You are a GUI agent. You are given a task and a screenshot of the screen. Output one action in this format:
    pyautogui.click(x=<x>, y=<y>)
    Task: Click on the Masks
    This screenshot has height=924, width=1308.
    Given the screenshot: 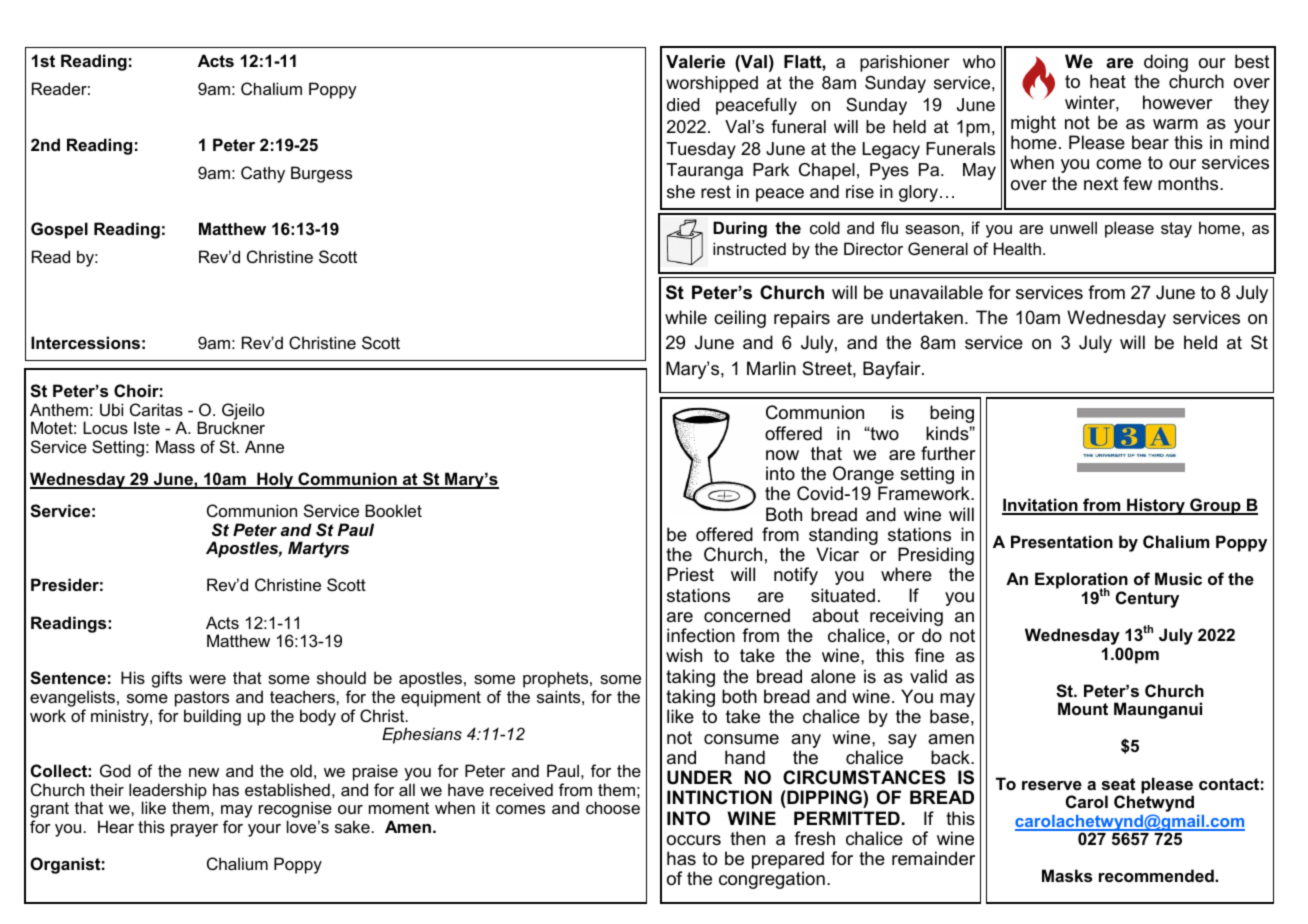 What is the action you would take?
    pyautogui.click(x=1067, y=875)
